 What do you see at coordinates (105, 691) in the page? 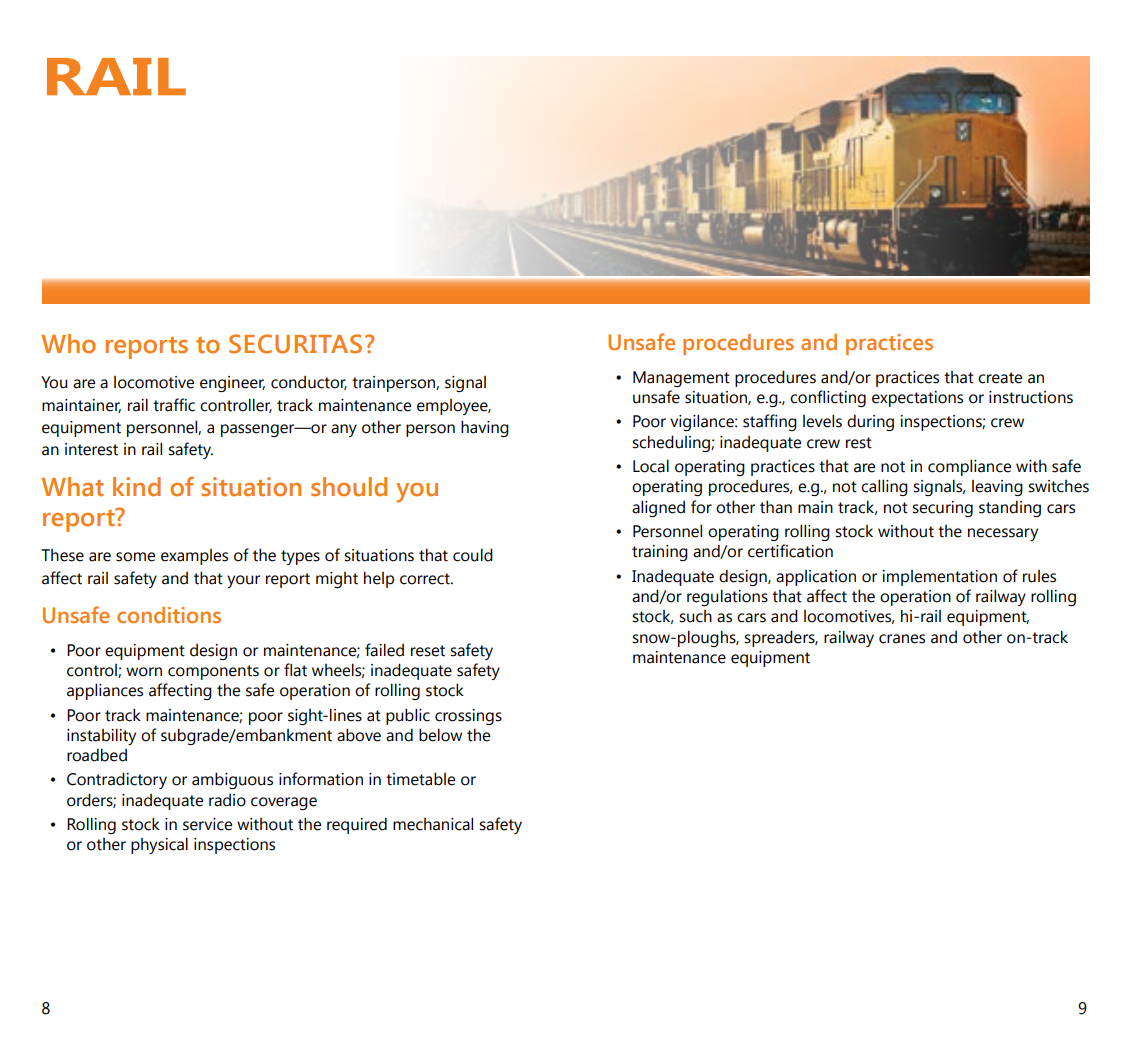
I see `appliances` at bounding box center [105, 691].
